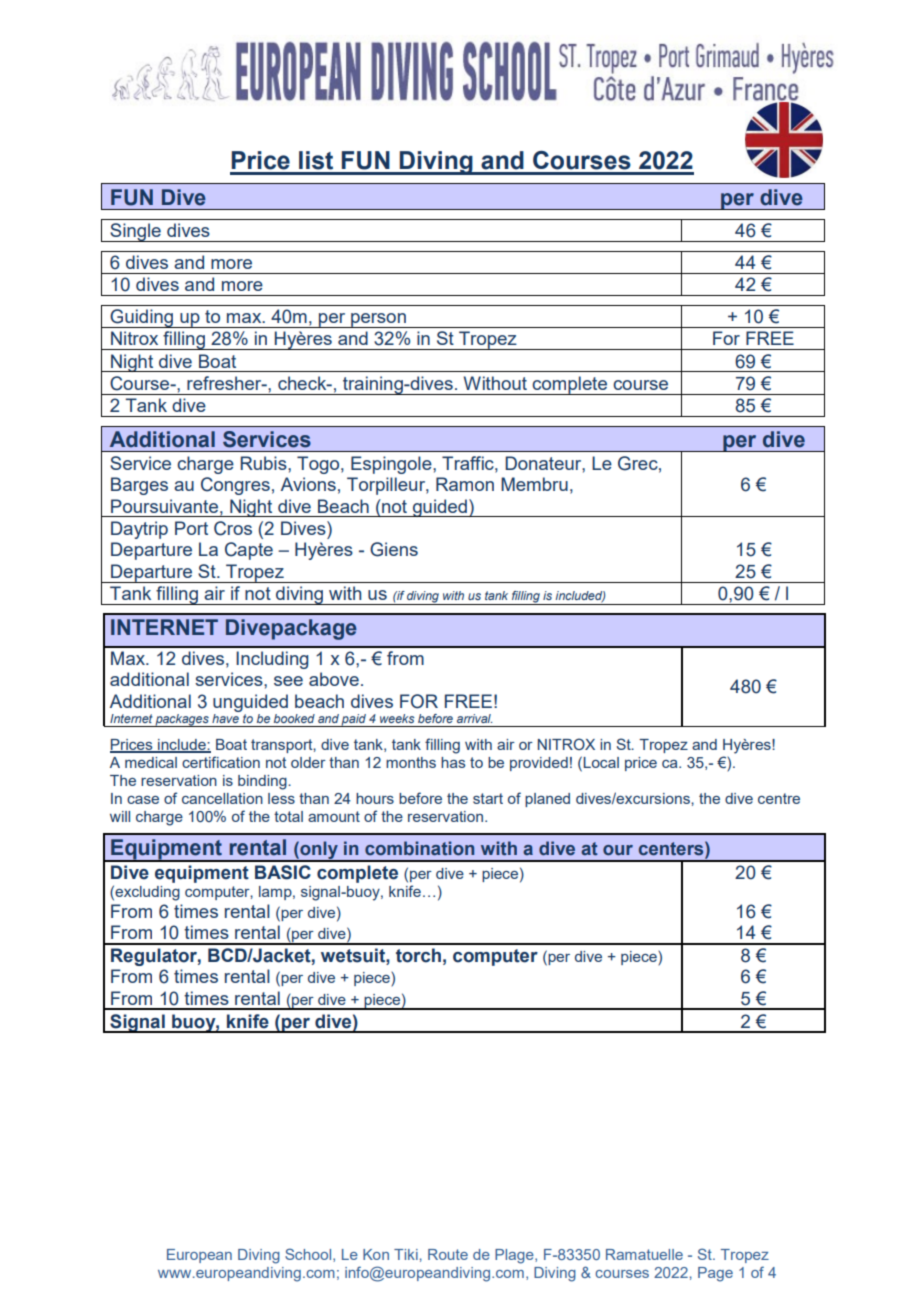  I want to click on Single, so click(135, 232).
